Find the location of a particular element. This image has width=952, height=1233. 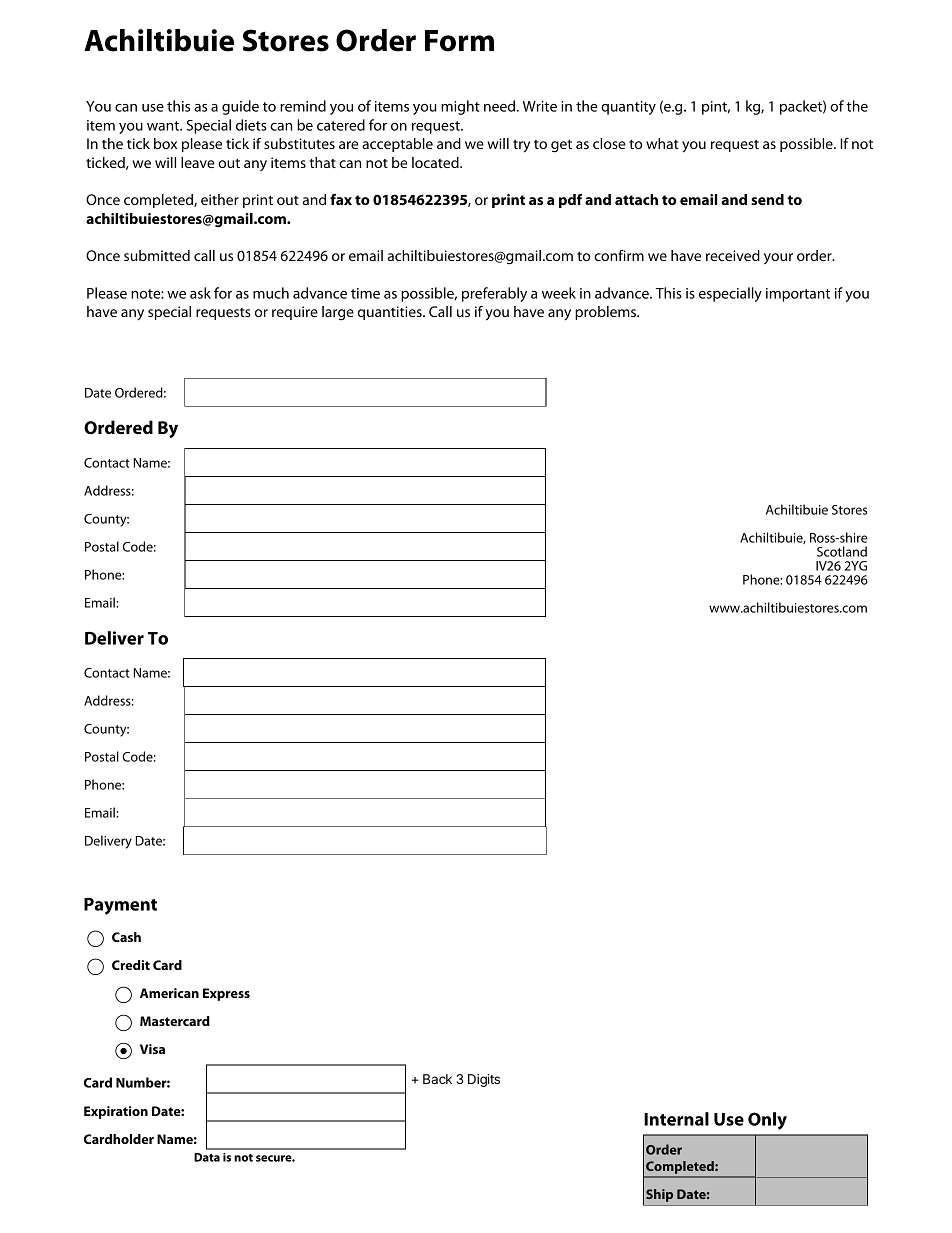

need is located at coordinates (499, 106).
